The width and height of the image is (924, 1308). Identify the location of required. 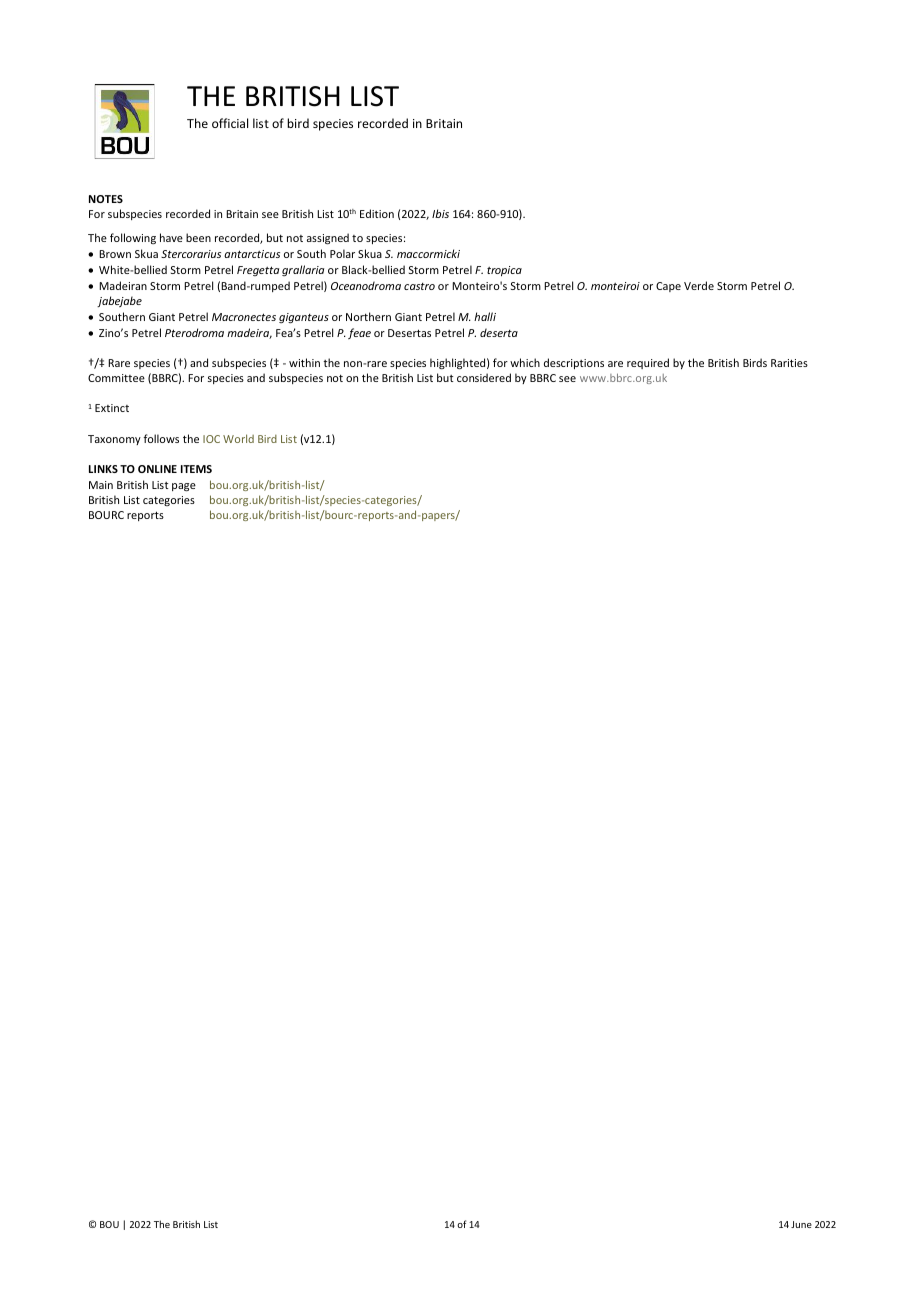
(648, 363).
